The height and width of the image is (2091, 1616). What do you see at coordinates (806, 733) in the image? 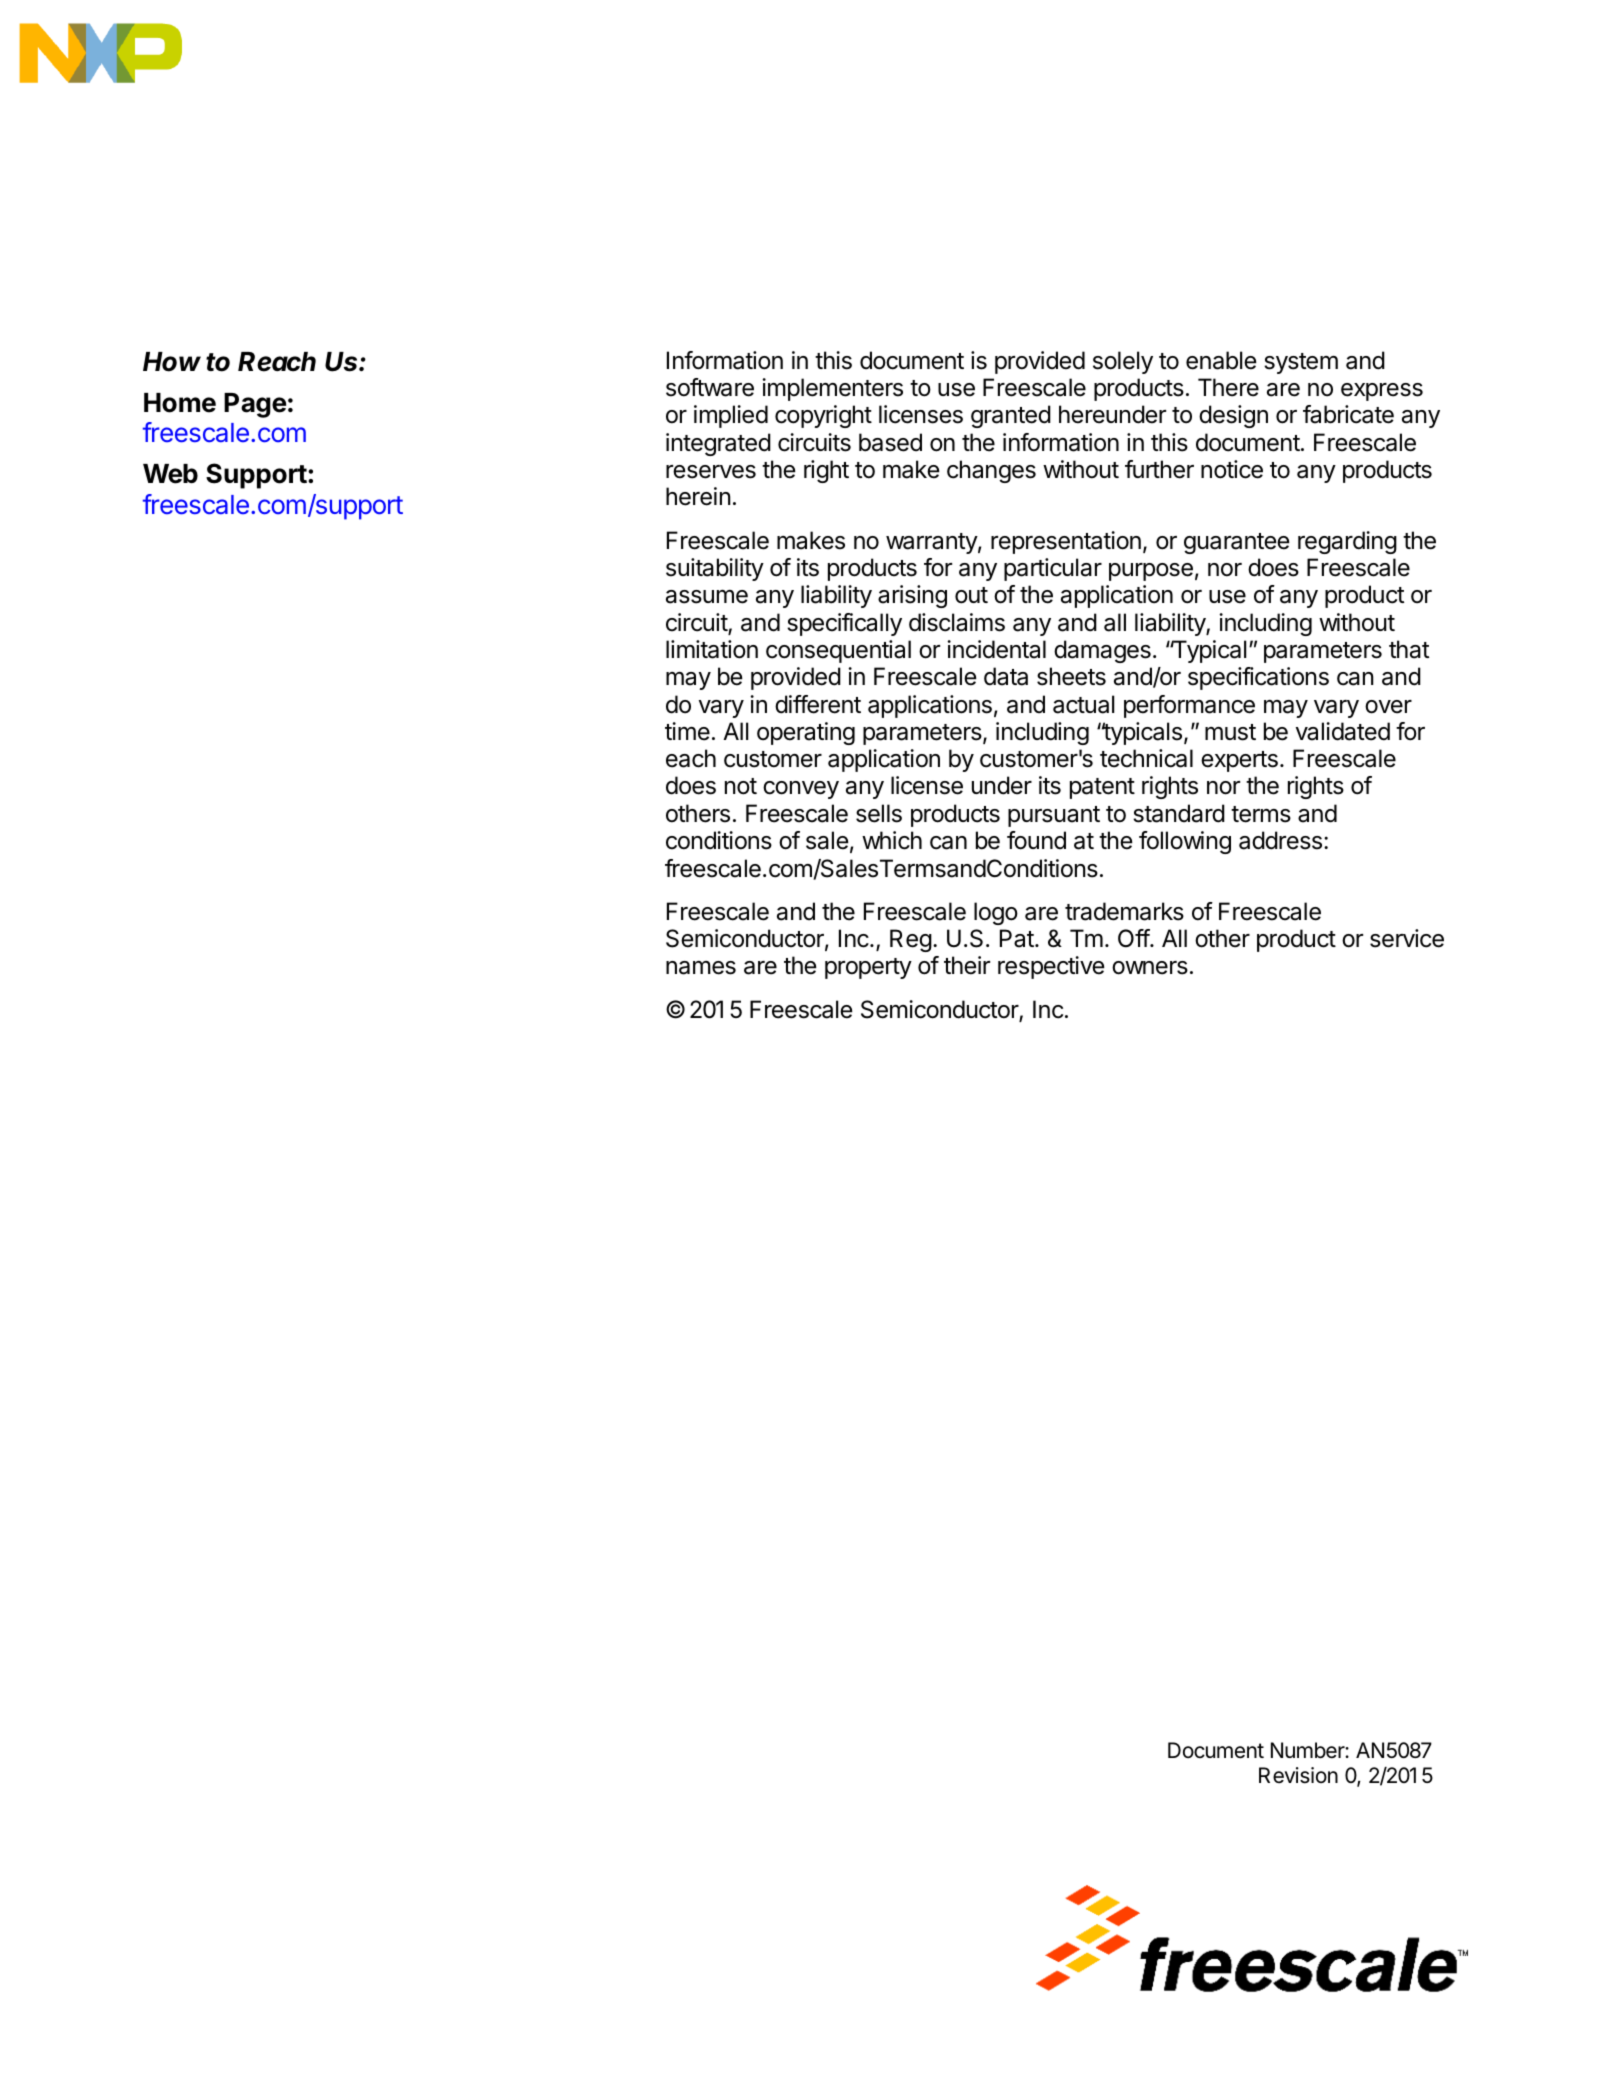
I see `operating` at bounding box center [806, 733].
